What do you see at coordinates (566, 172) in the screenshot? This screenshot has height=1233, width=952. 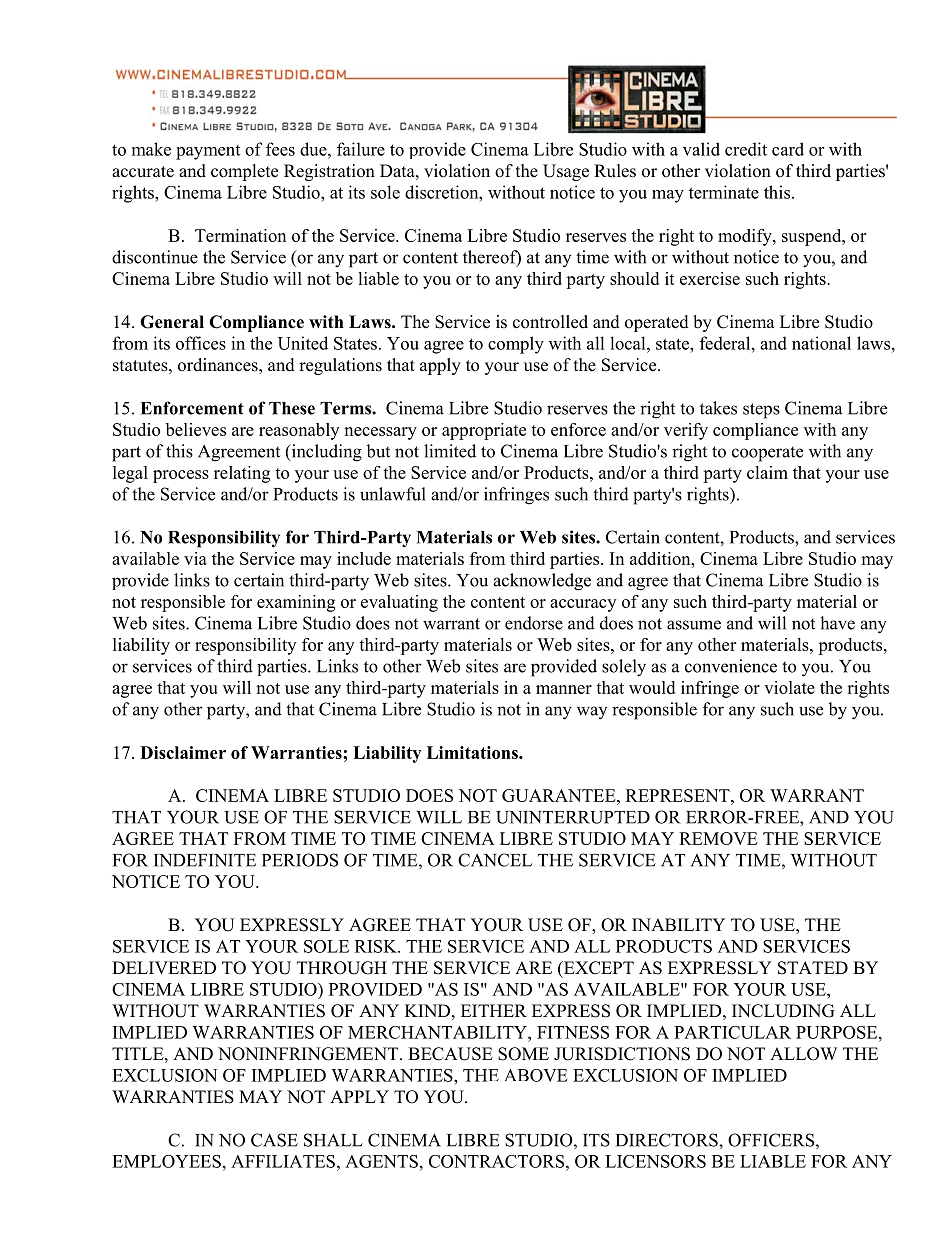 I see `Usage` at bounding box center [566, 172].
